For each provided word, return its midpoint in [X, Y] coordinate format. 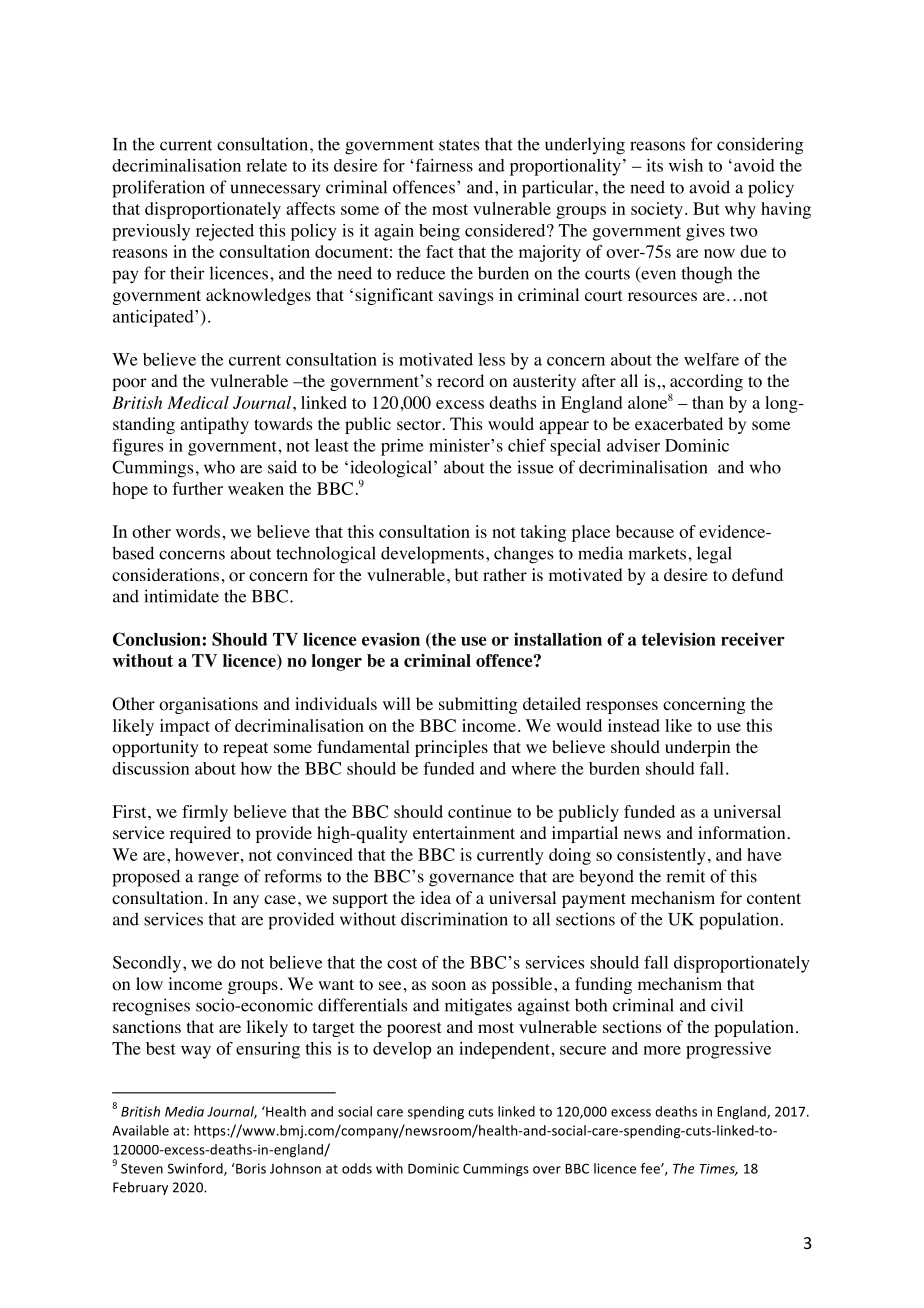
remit [685, 876]
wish [686, 165]
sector [419, 425]
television [679, 639]
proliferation [158, 189]
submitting [478, 705]
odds [357, 1168]
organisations [208, 705]
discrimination [454, 919]
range [218, 880]
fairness [443, 165]
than [708, 402]
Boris [250, 1168]
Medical [198, 402]
